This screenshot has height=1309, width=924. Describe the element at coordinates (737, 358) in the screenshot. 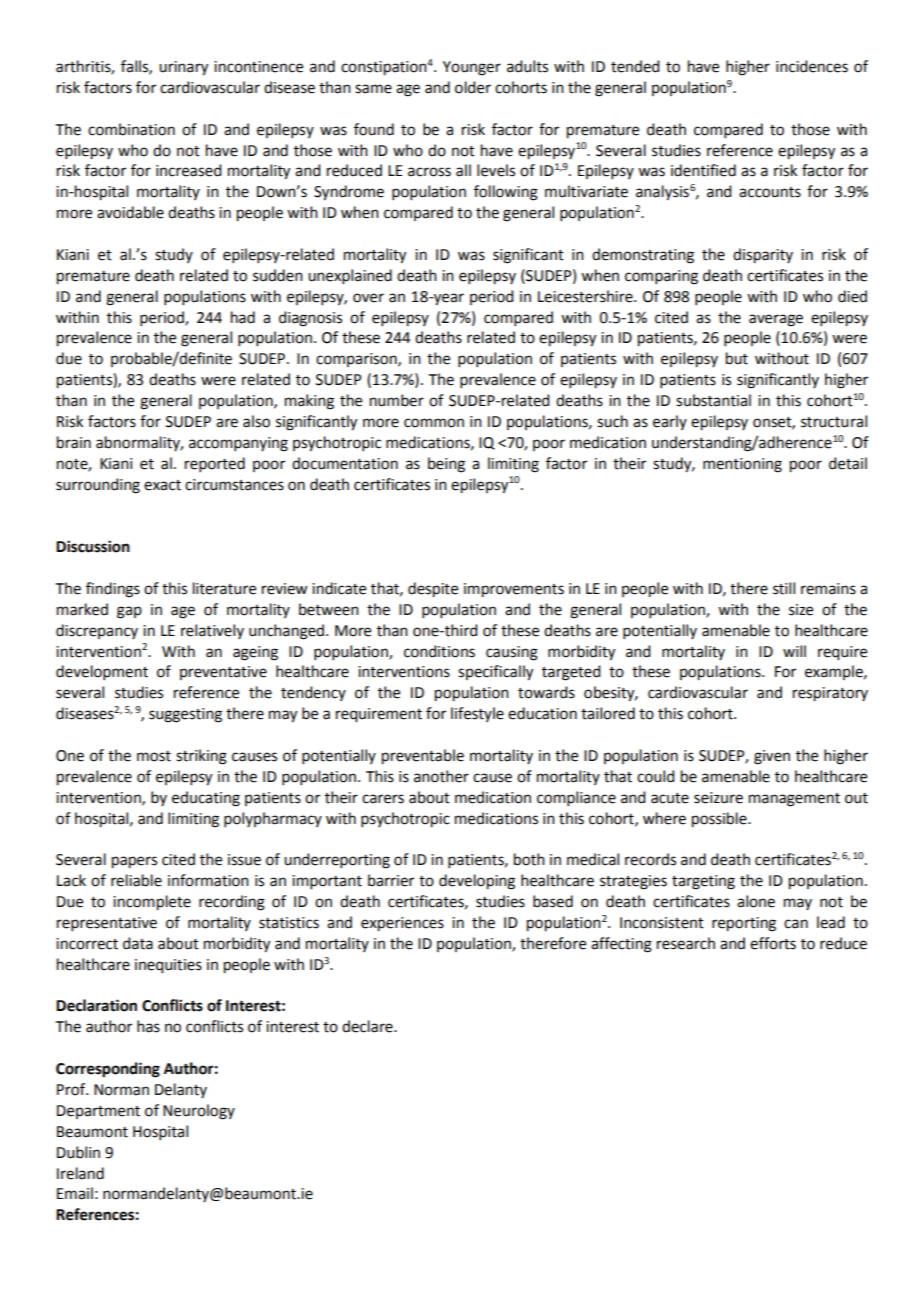

I see `but` at that location.
